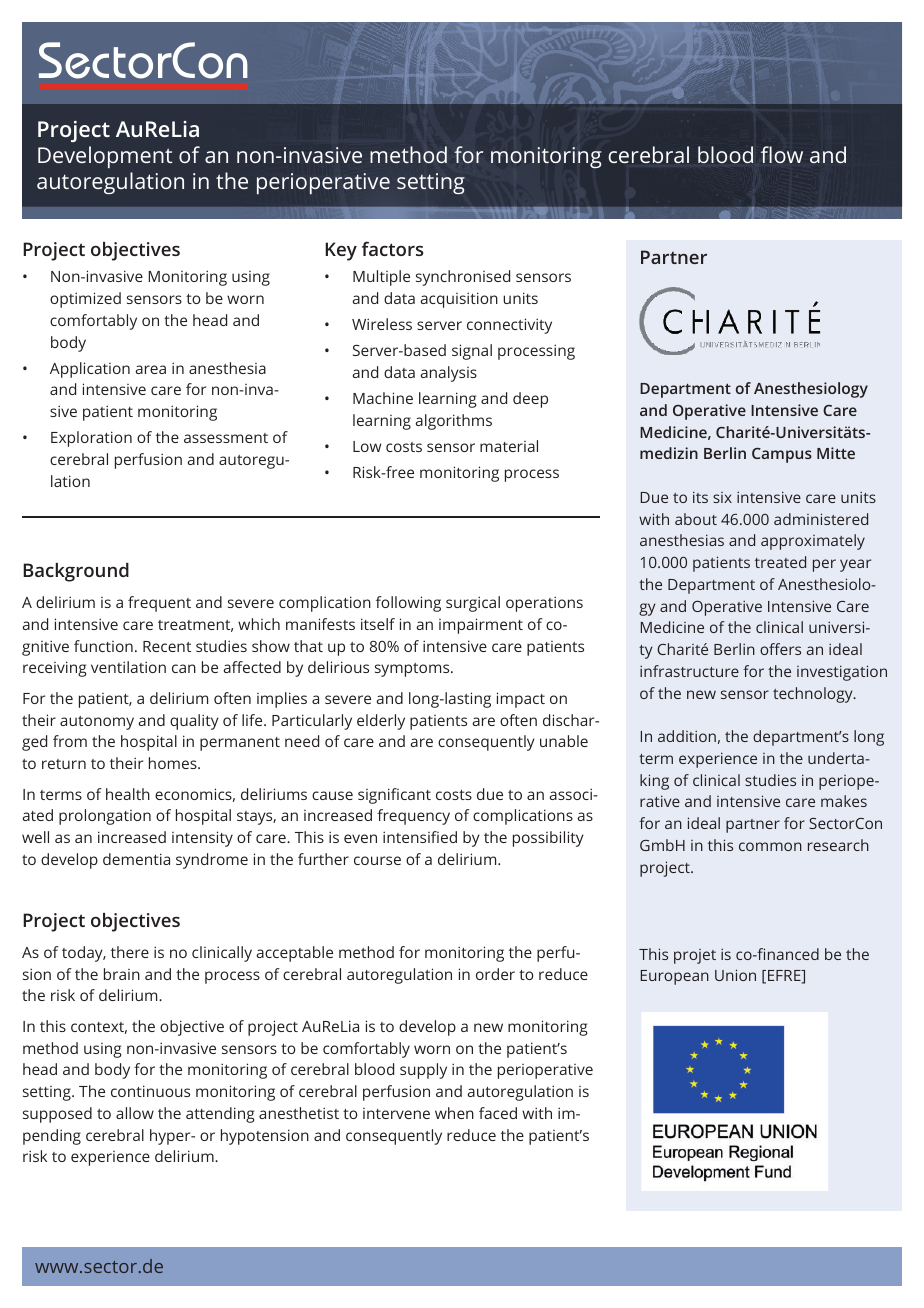  What do you see at coordinates (85, 300) in the image?
I see `optimized` at bounding box center [85, 300].
